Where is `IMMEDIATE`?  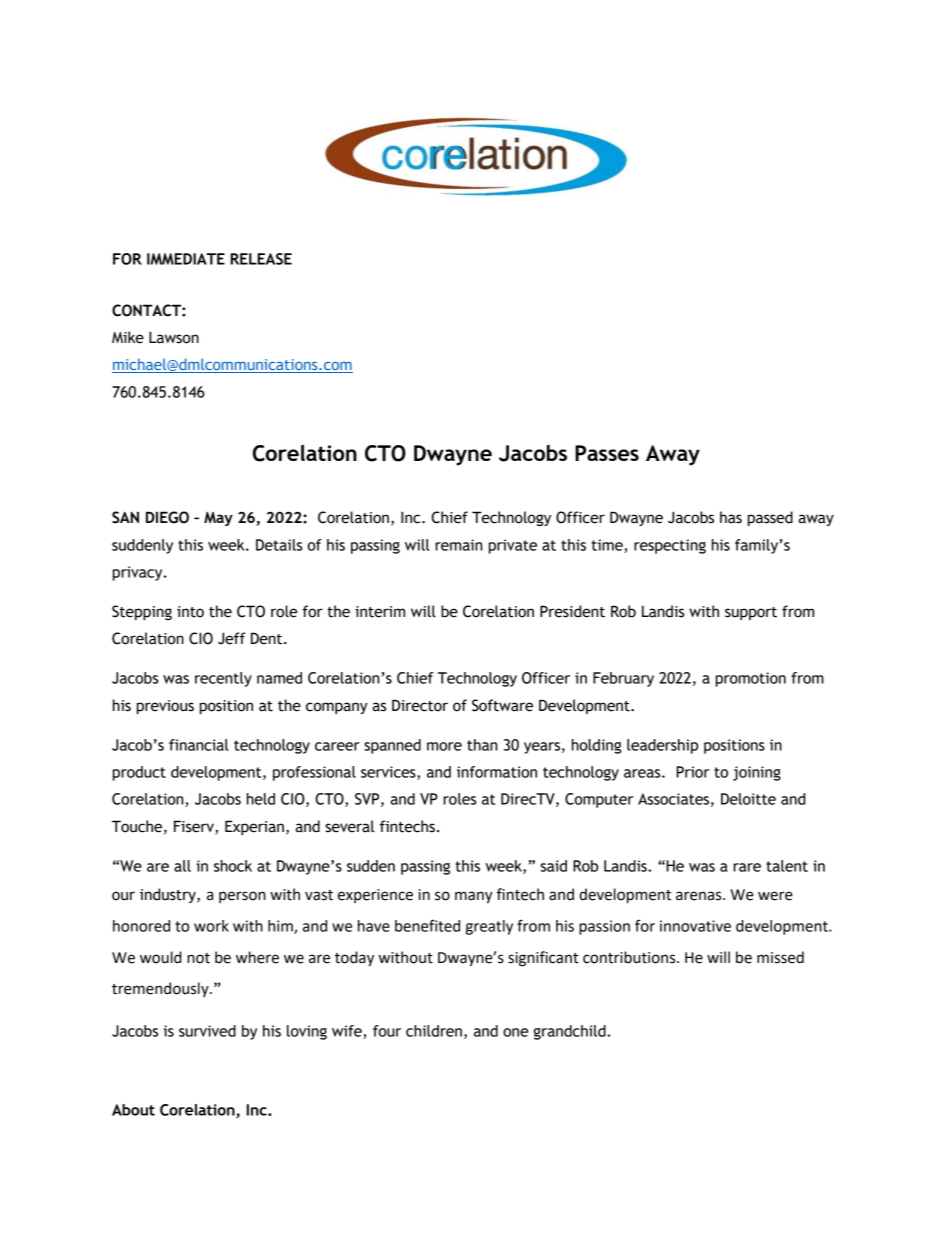 IMMEDIATE is located at coordinates (186, 259).
